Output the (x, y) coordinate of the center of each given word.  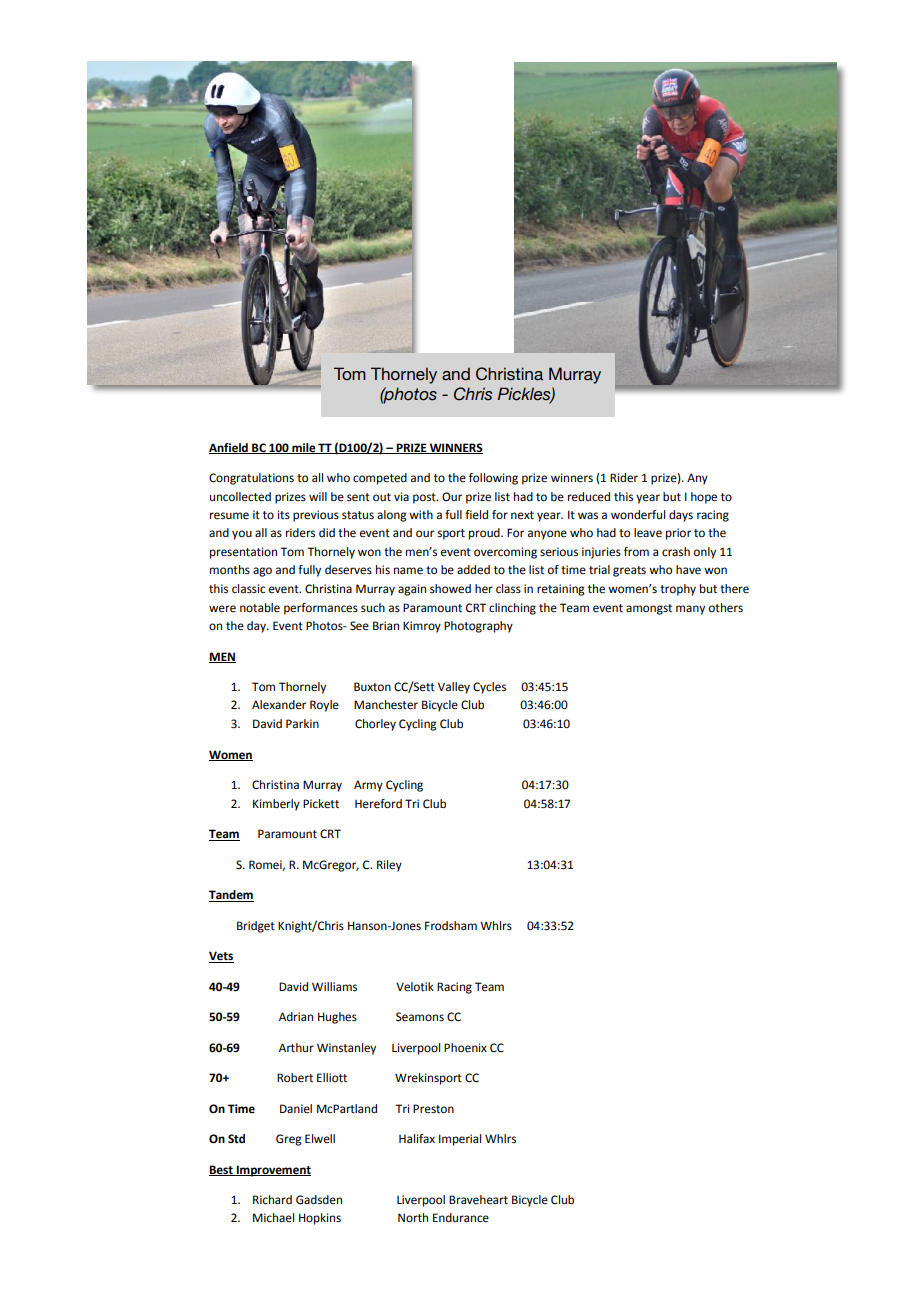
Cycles (489, 688)
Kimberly (276, 805)
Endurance (461, 1218)
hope (704, 498)
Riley (389, 866)
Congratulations (251, 479)
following (493, 479)
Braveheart (478, 1200)
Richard (272, 1200)
